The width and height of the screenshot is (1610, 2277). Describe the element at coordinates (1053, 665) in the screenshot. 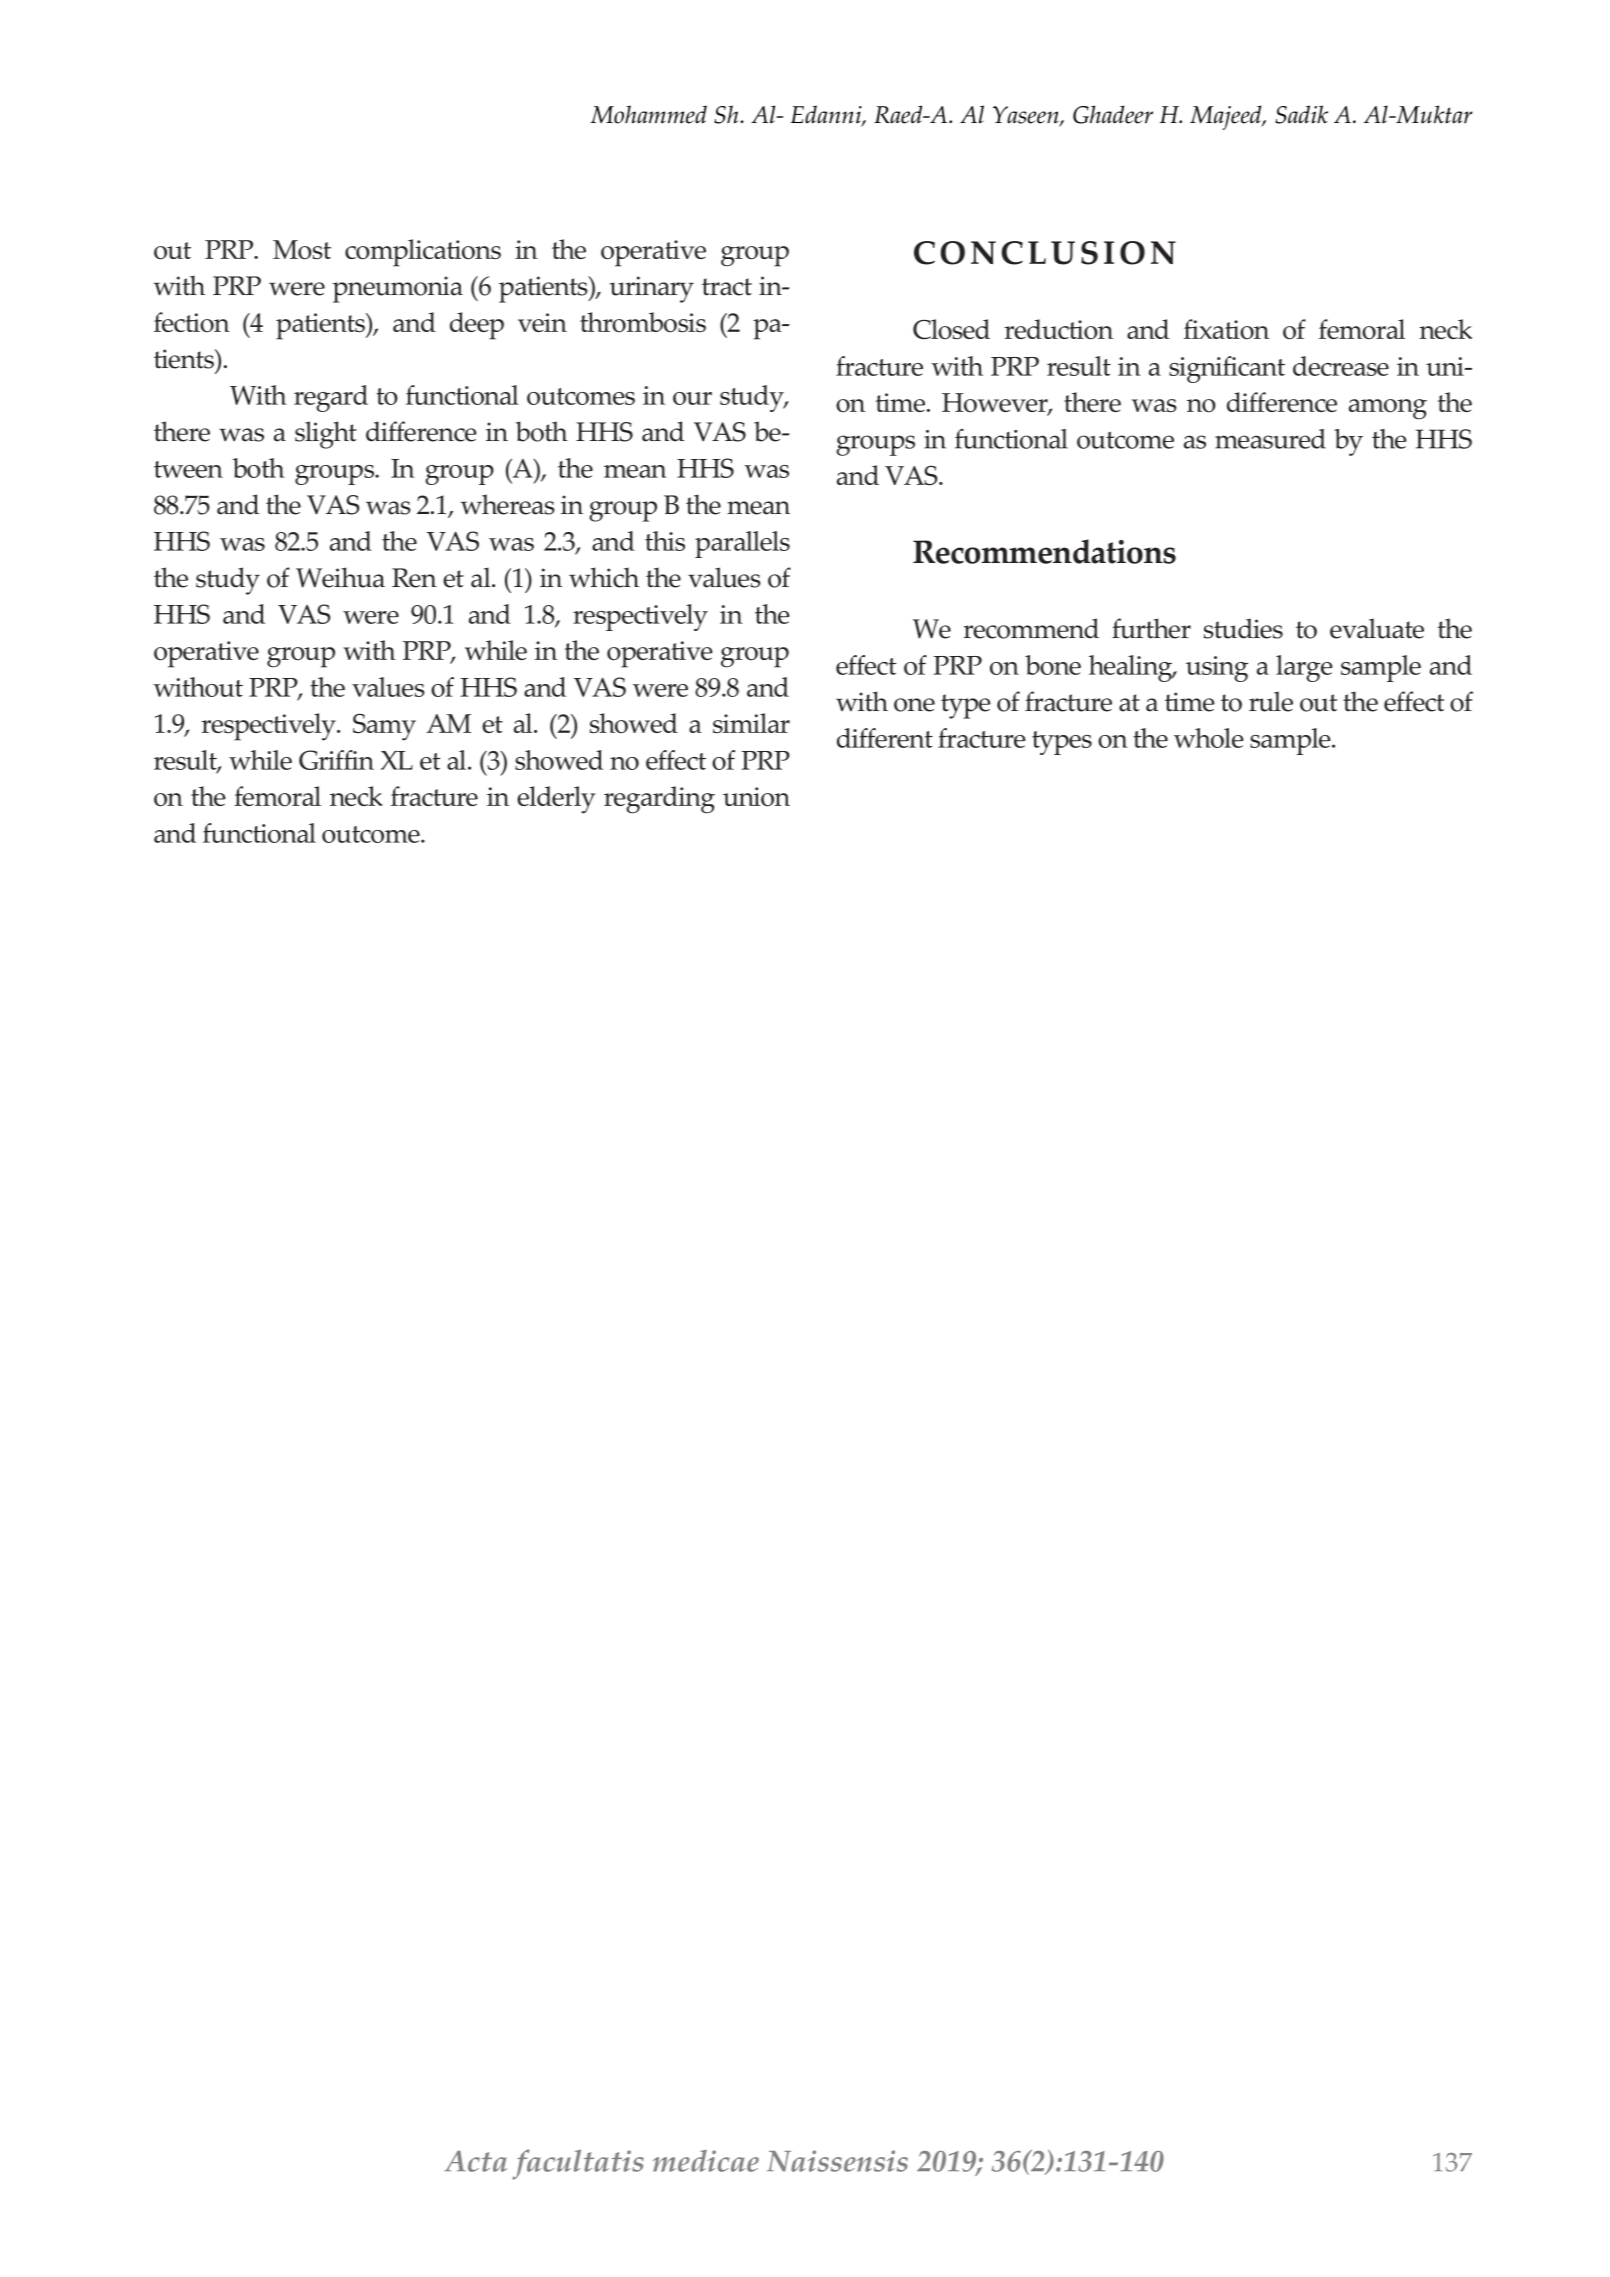

I see `bone` at that location.
